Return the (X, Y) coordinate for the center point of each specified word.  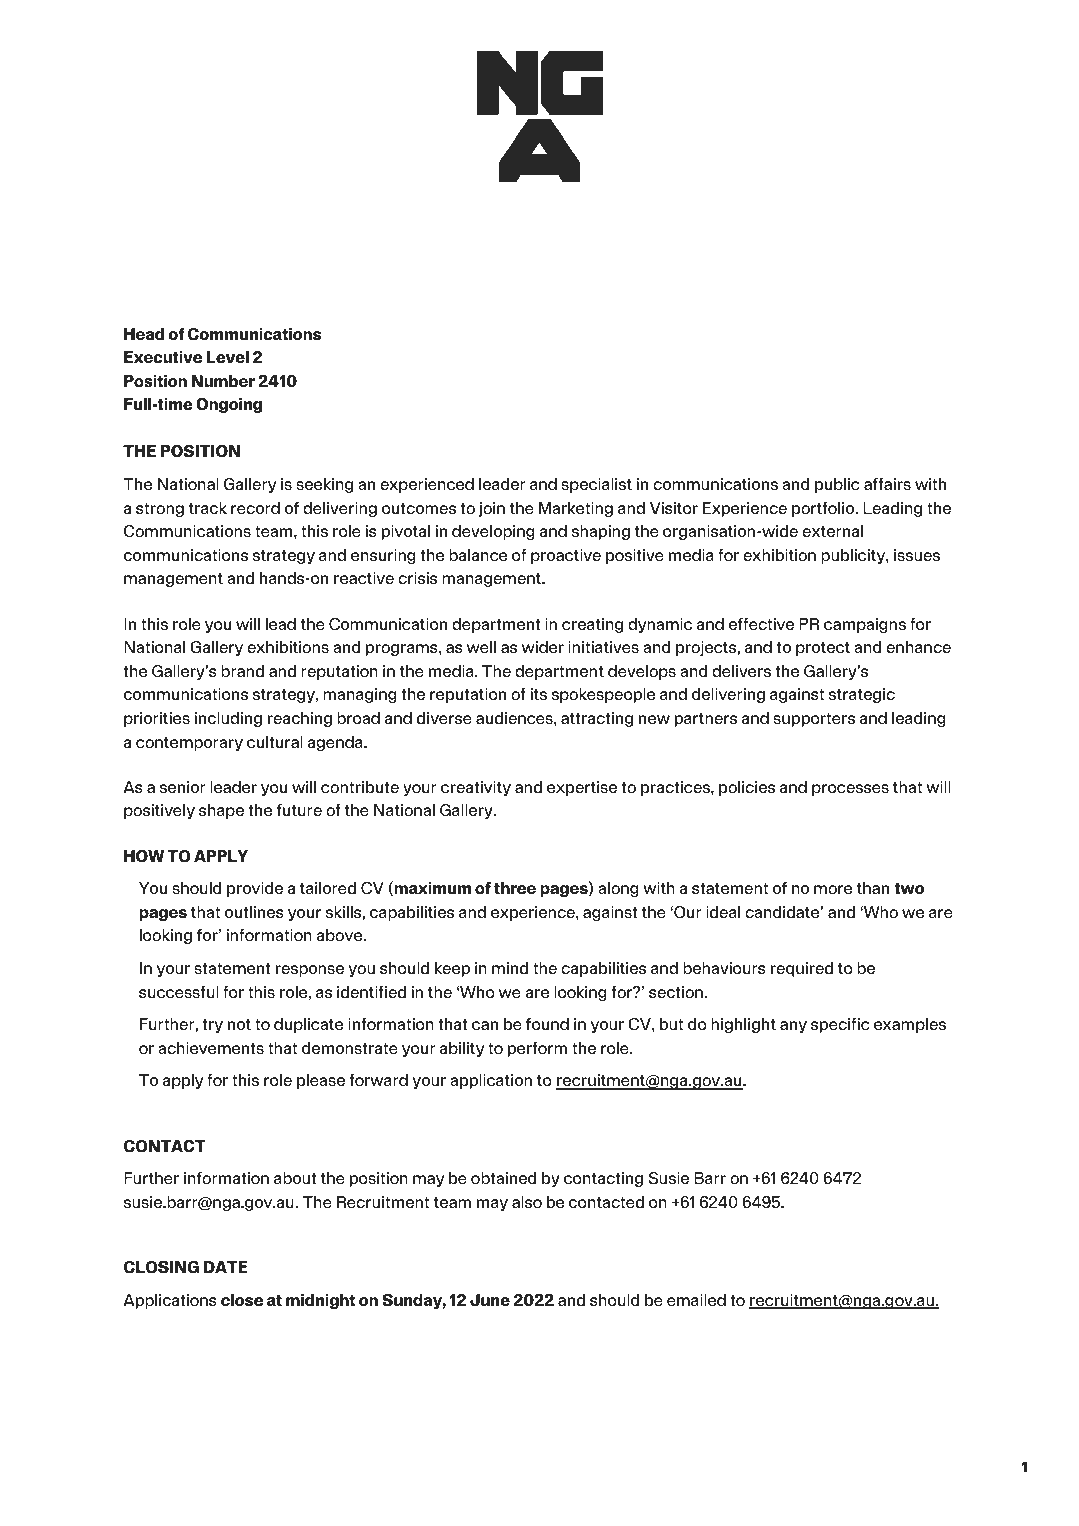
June (490, 1300)
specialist (596, 485)
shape (221, 811)
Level (228, 357)
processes (850, 790)
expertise (582, 788)
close (242, 1300)
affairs (887, 484)
